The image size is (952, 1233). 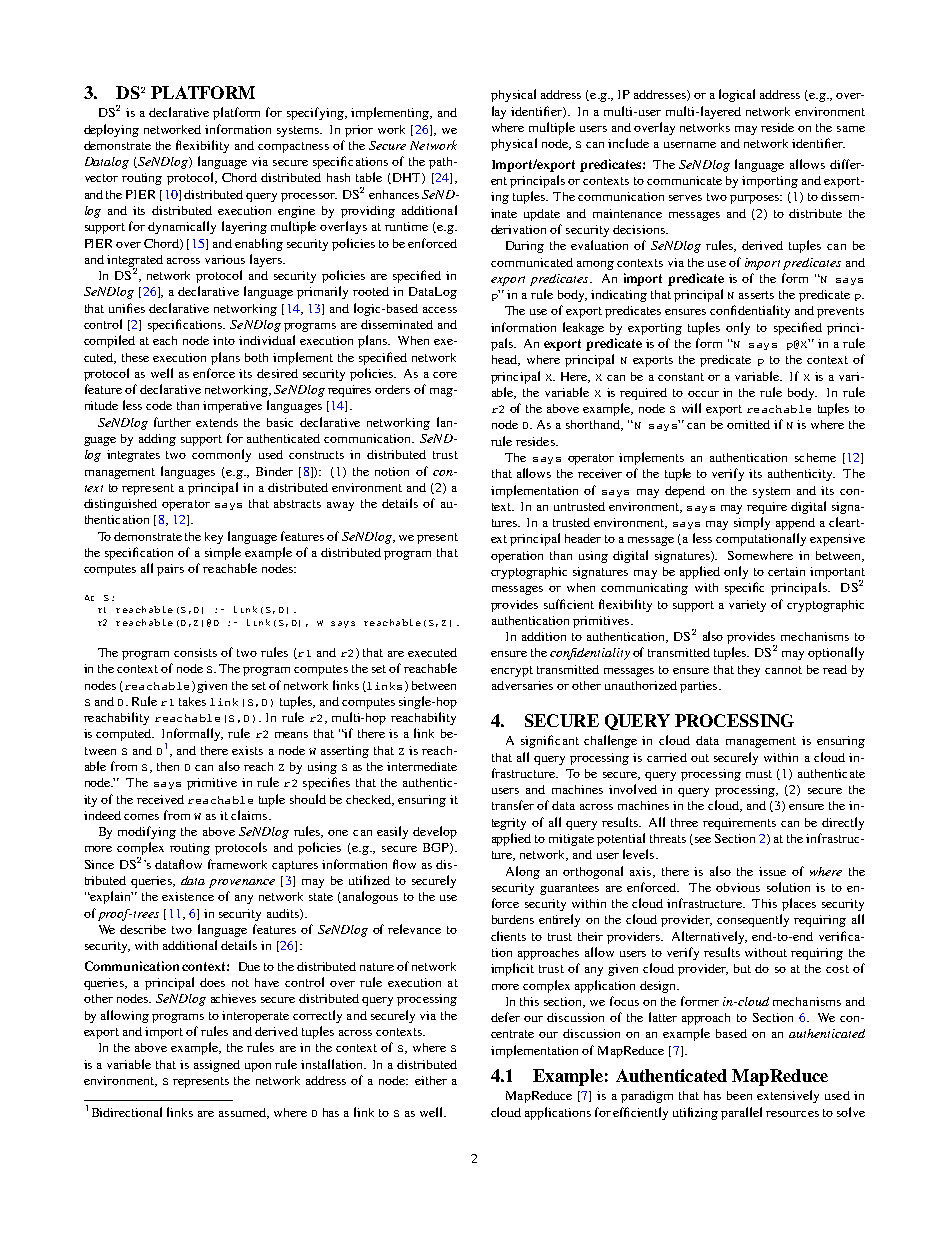 What do you see at coordinates (431, 1080) in the document?
I see `either` at bounding box center [431, 1080].
